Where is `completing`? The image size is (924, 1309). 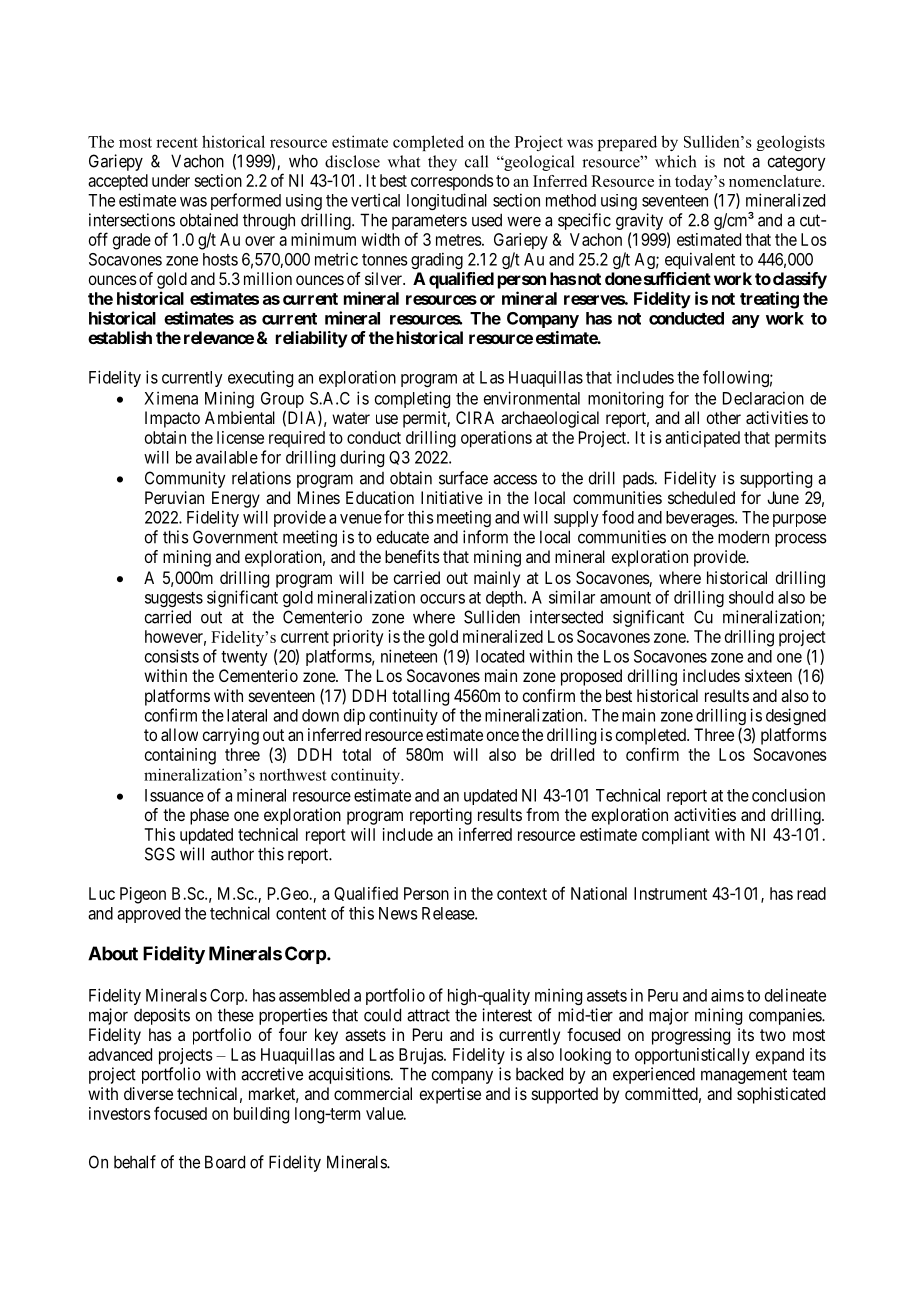
completing is located at coordinates (412, 399).
